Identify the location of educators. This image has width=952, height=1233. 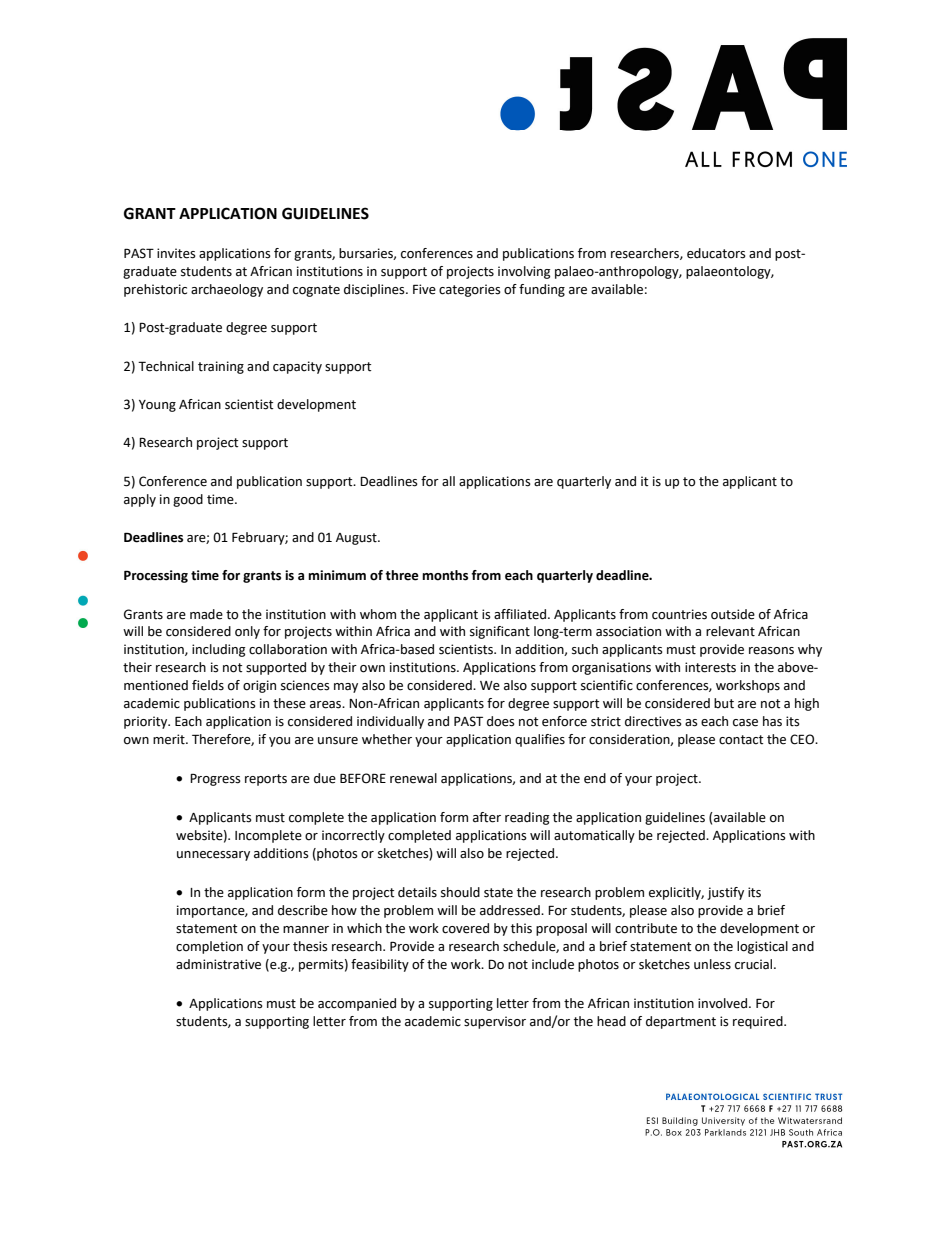
(716, 253).
